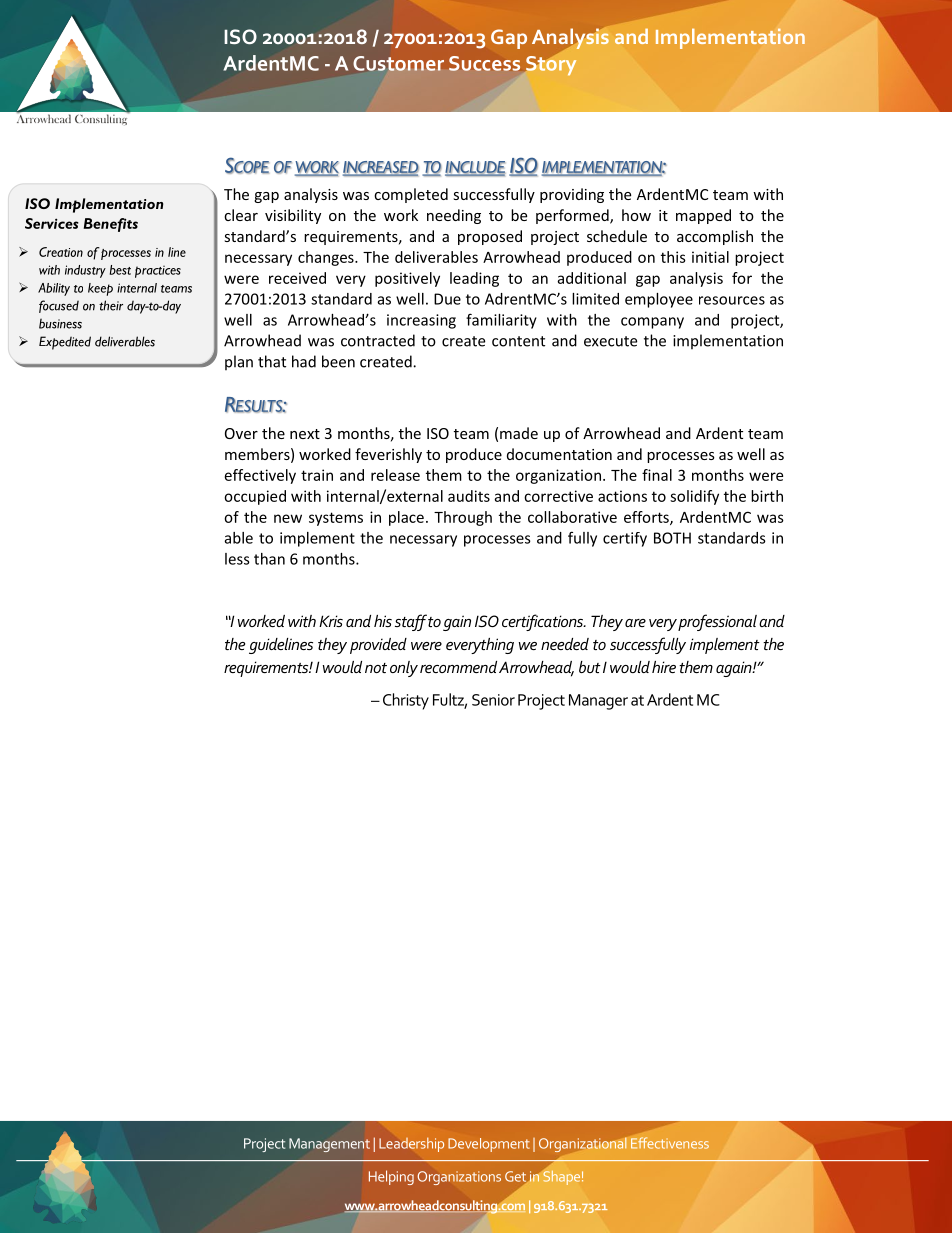 The width and height of the page is (952, 1233). Describe the element at coordinates (652, 323) in the page. I see `company` at that location.
